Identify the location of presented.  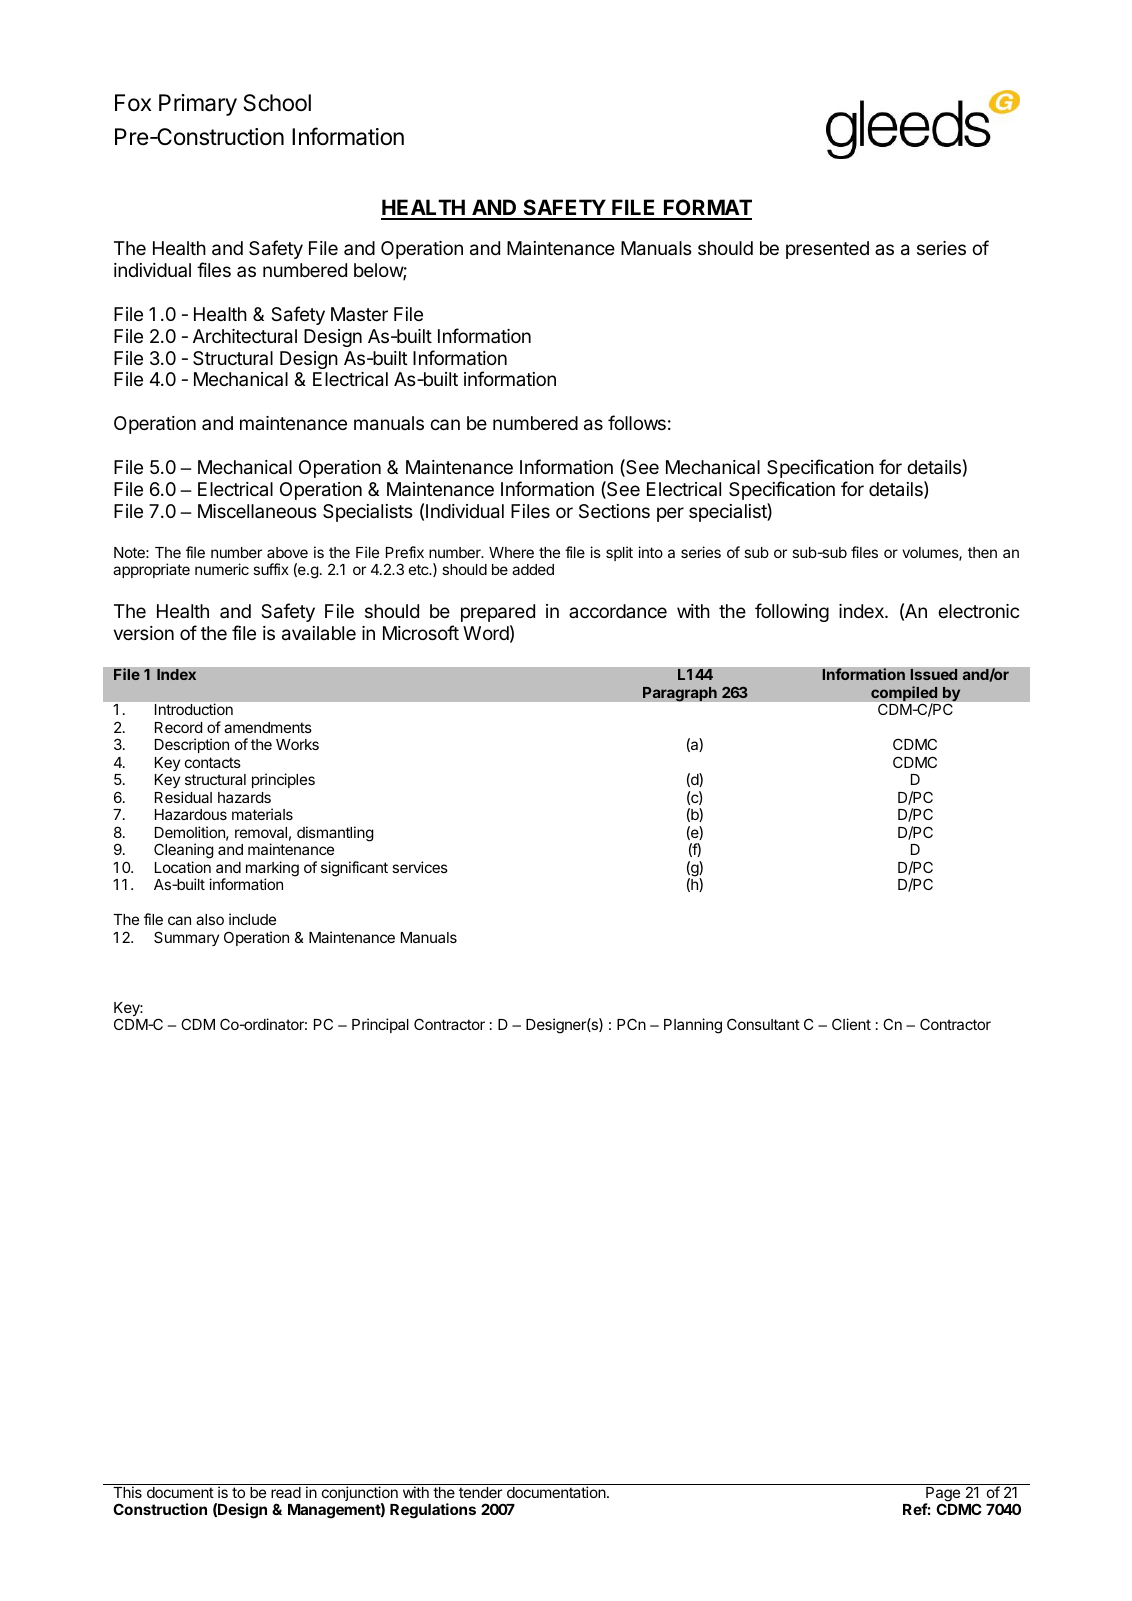
(827, 250).
